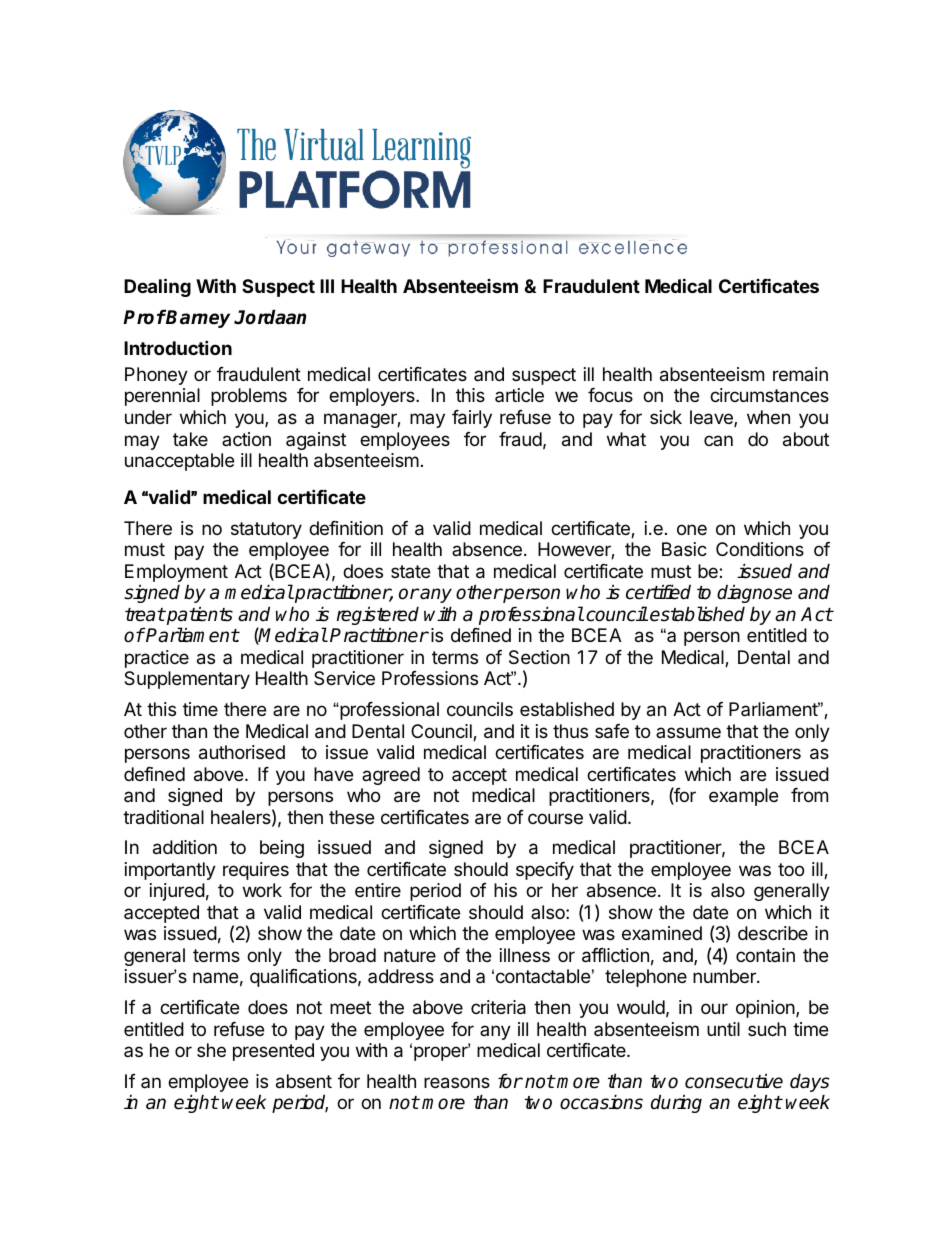  What do you see at coordinates (187, 680) in the page?
I see `Supplementary` at bounding box center [187, 680].
